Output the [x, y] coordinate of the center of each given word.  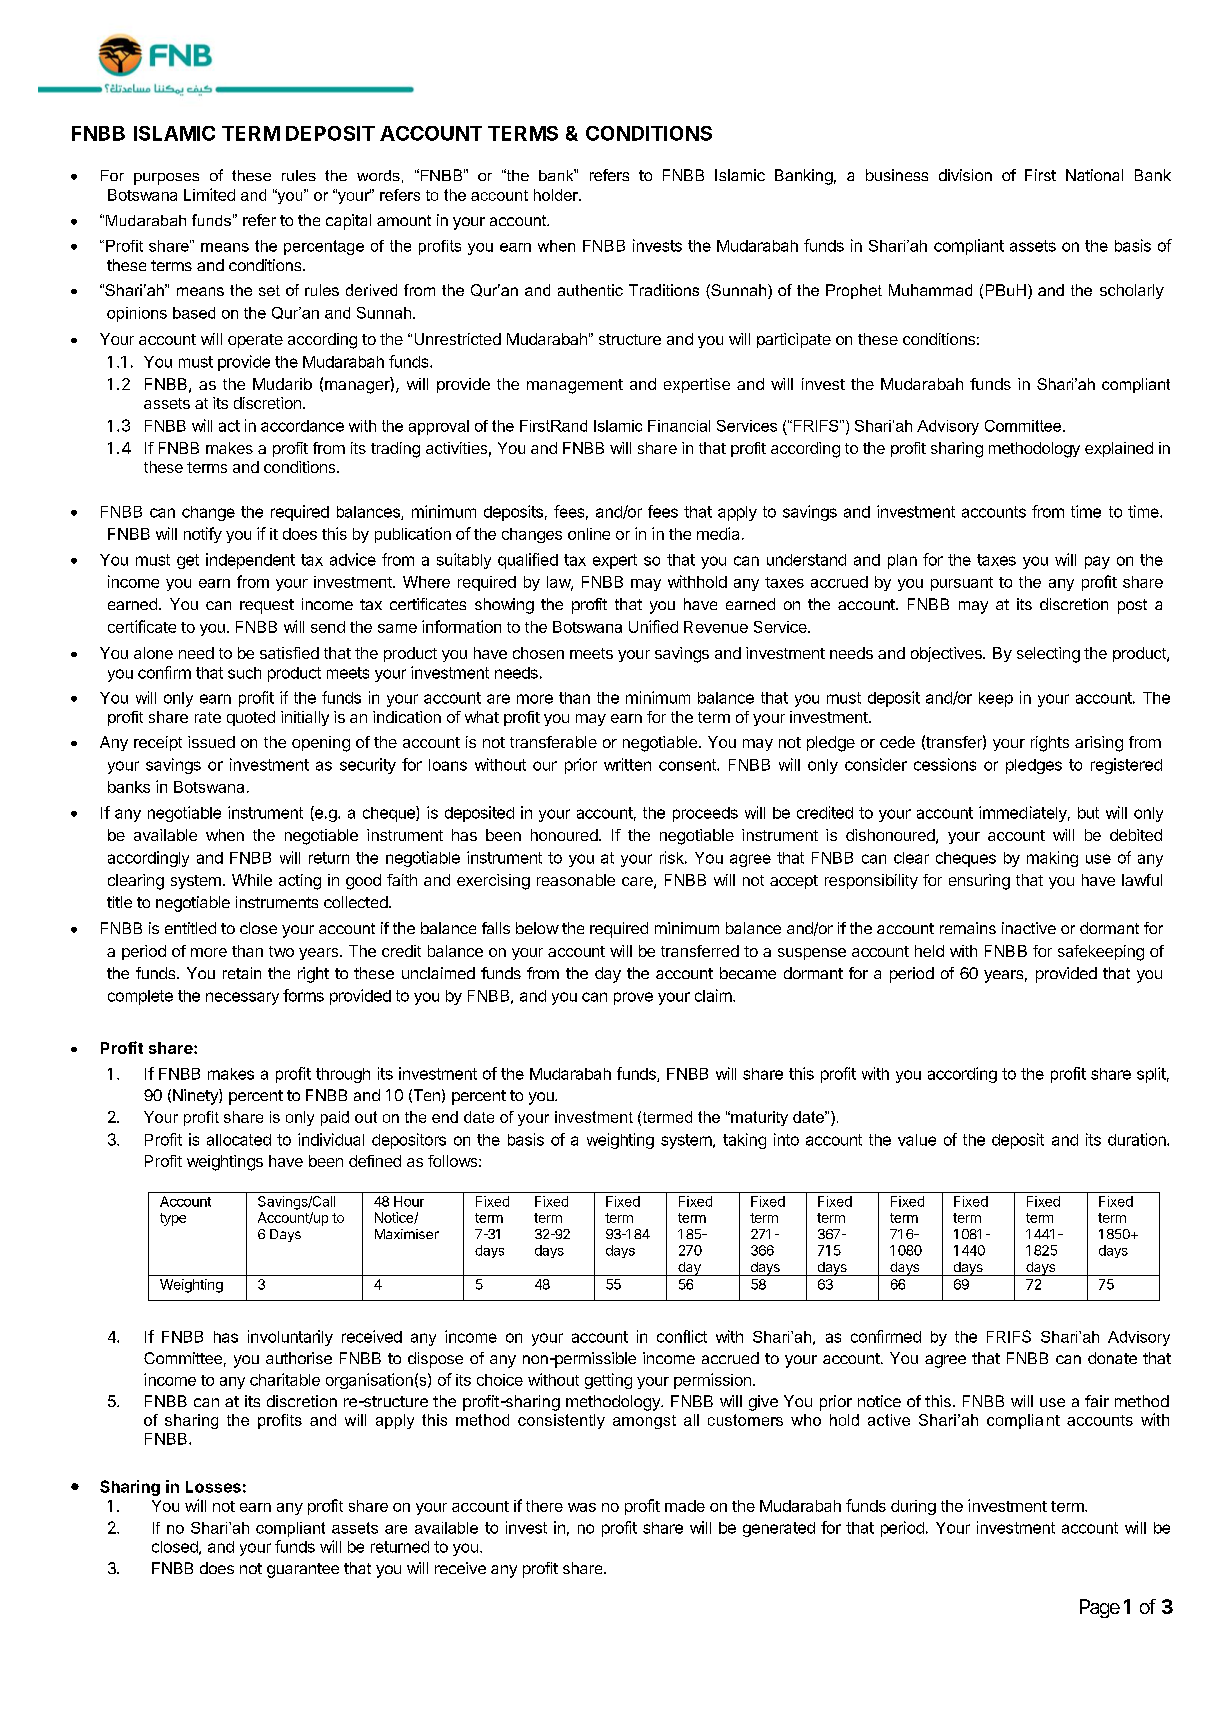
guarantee [303, 1570]
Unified [653, 626]
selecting [1048, 655]
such [244, 673]
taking [744, 1141]
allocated [239, 1140]
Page [1100, 1608]
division [965, 175]
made [685, 1506]
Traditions [664, 290]
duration [1138, 1139]
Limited [209, 194]
